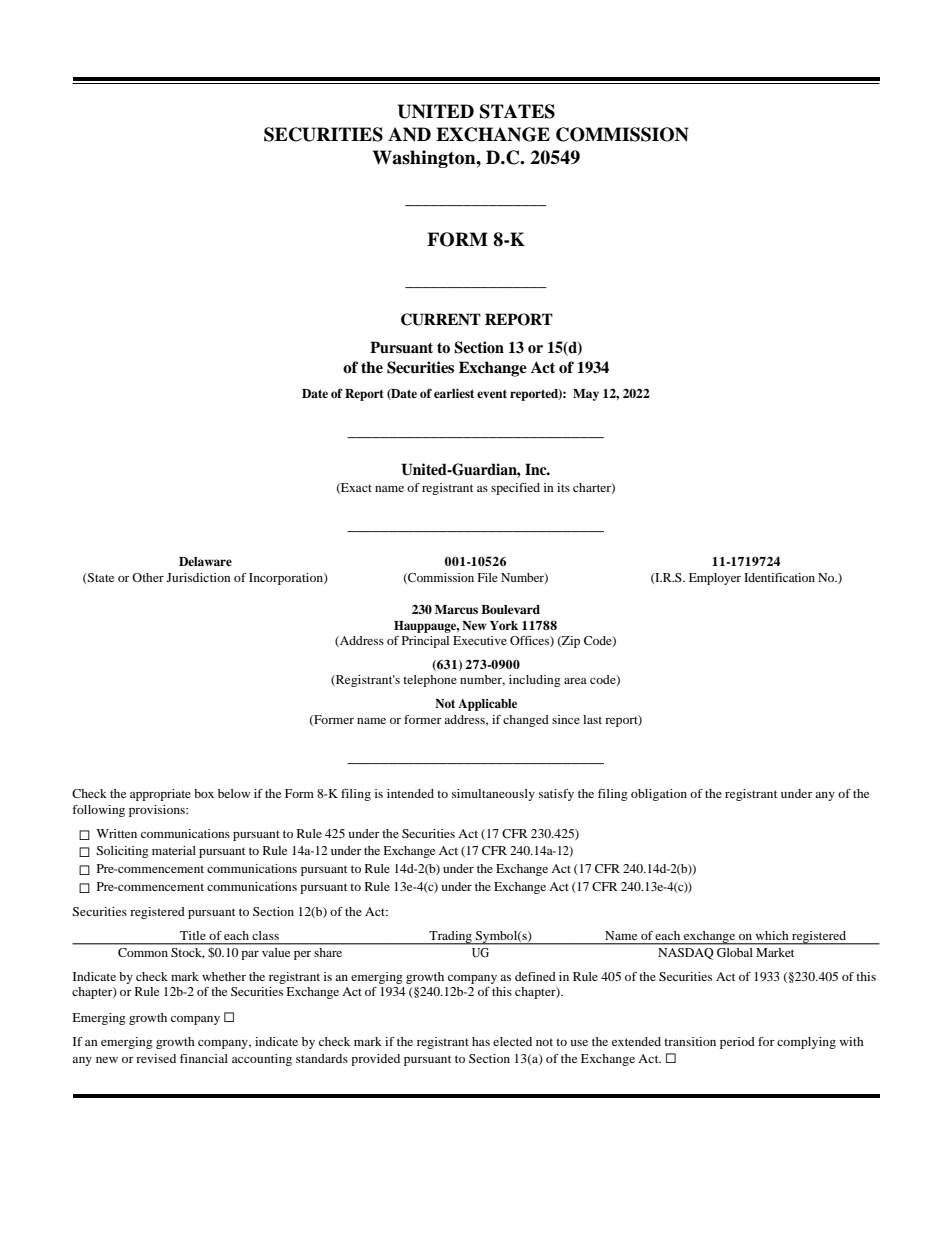 Image resolution: width=952 pixels, height=1233 pixels. What do you see at coordinates (715, 579) in the image?
I see `Employer` at bounding box center [715, 579].
